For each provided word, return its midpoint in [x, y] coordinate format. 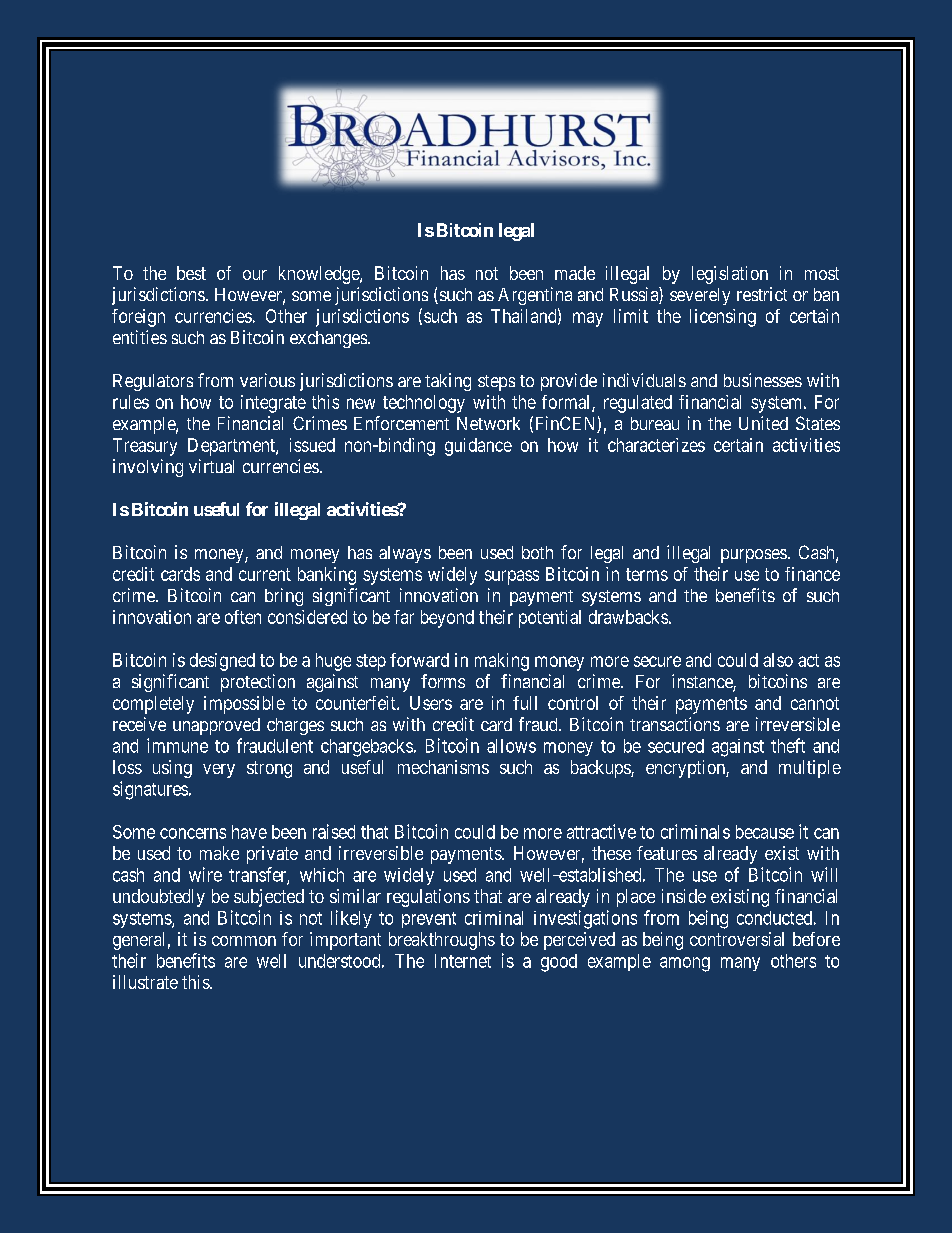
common [244, 941]
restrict [762, 294]
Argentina [535, 296]
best [191, 273]
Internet [463, 961]
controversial [737, 939]
